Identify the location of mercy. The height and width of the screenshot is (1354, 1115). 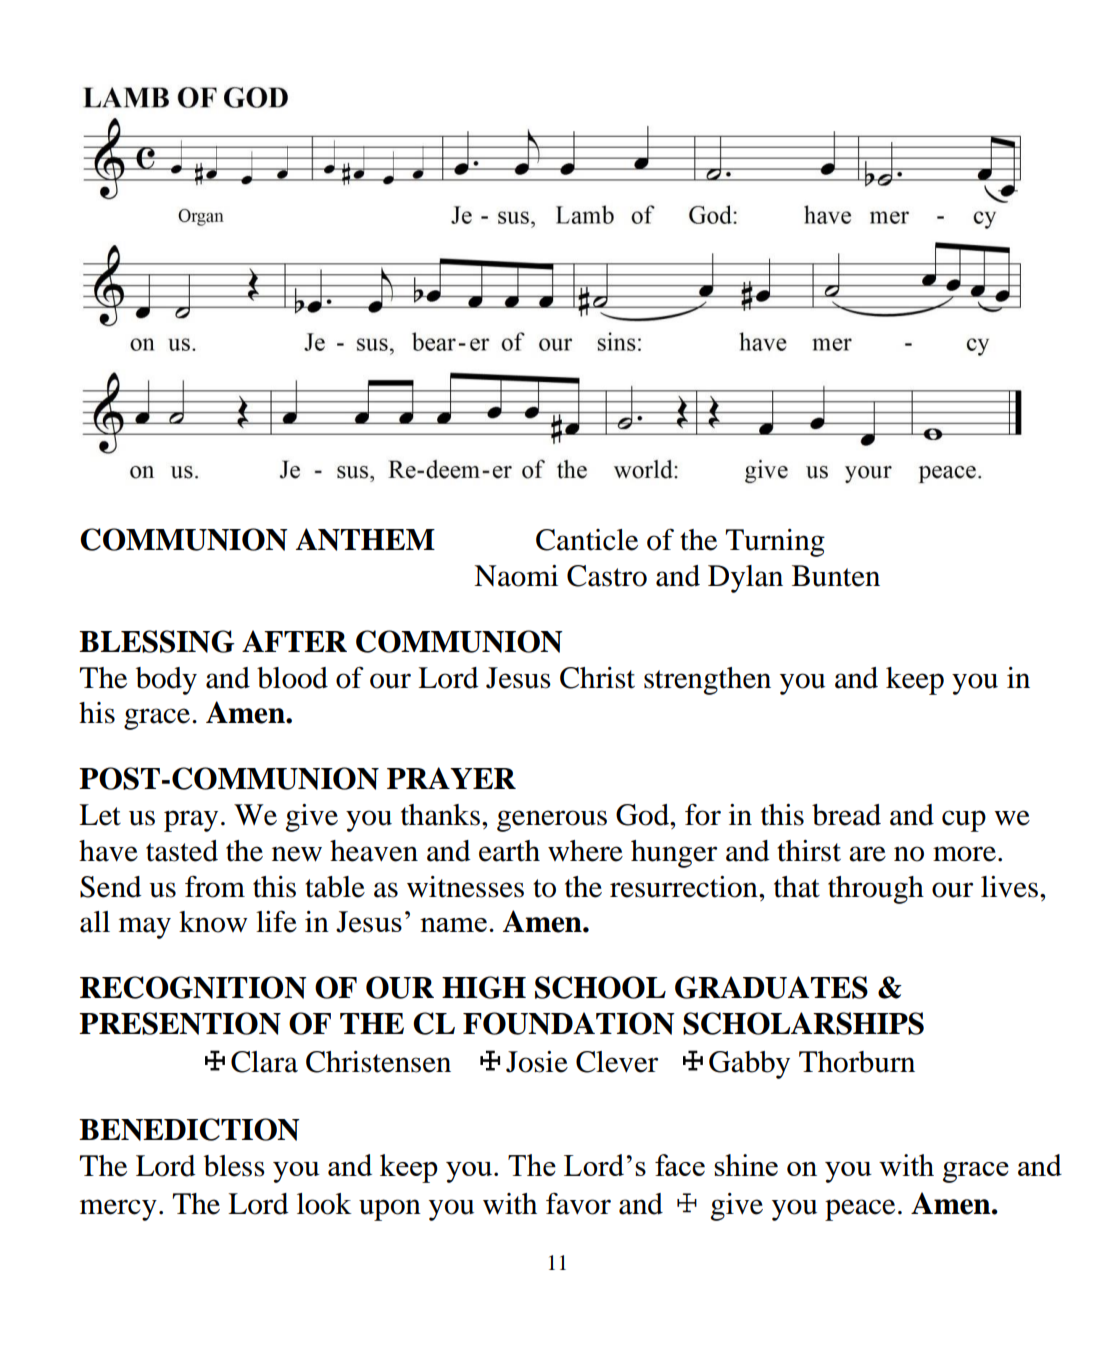
(118, 1210).
